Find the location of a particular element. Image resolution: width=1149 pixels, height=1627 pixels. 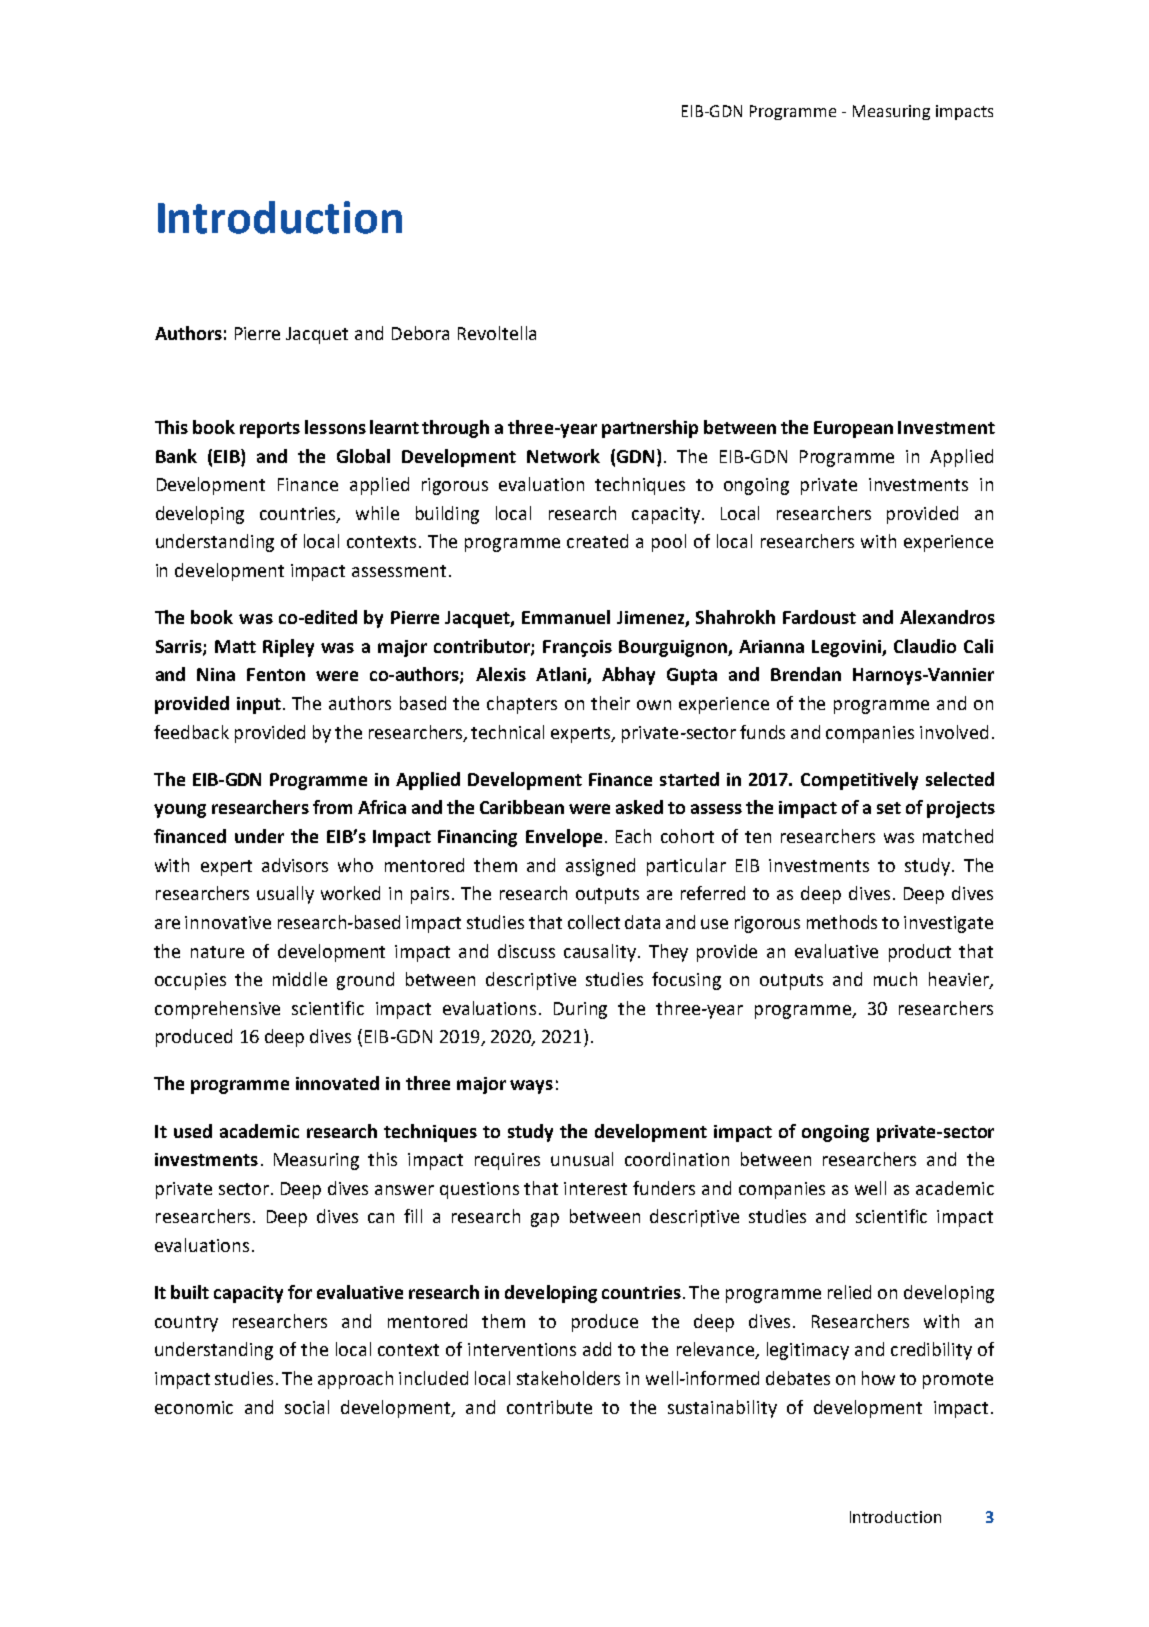

ways is located at coordinates (531, 1087).
